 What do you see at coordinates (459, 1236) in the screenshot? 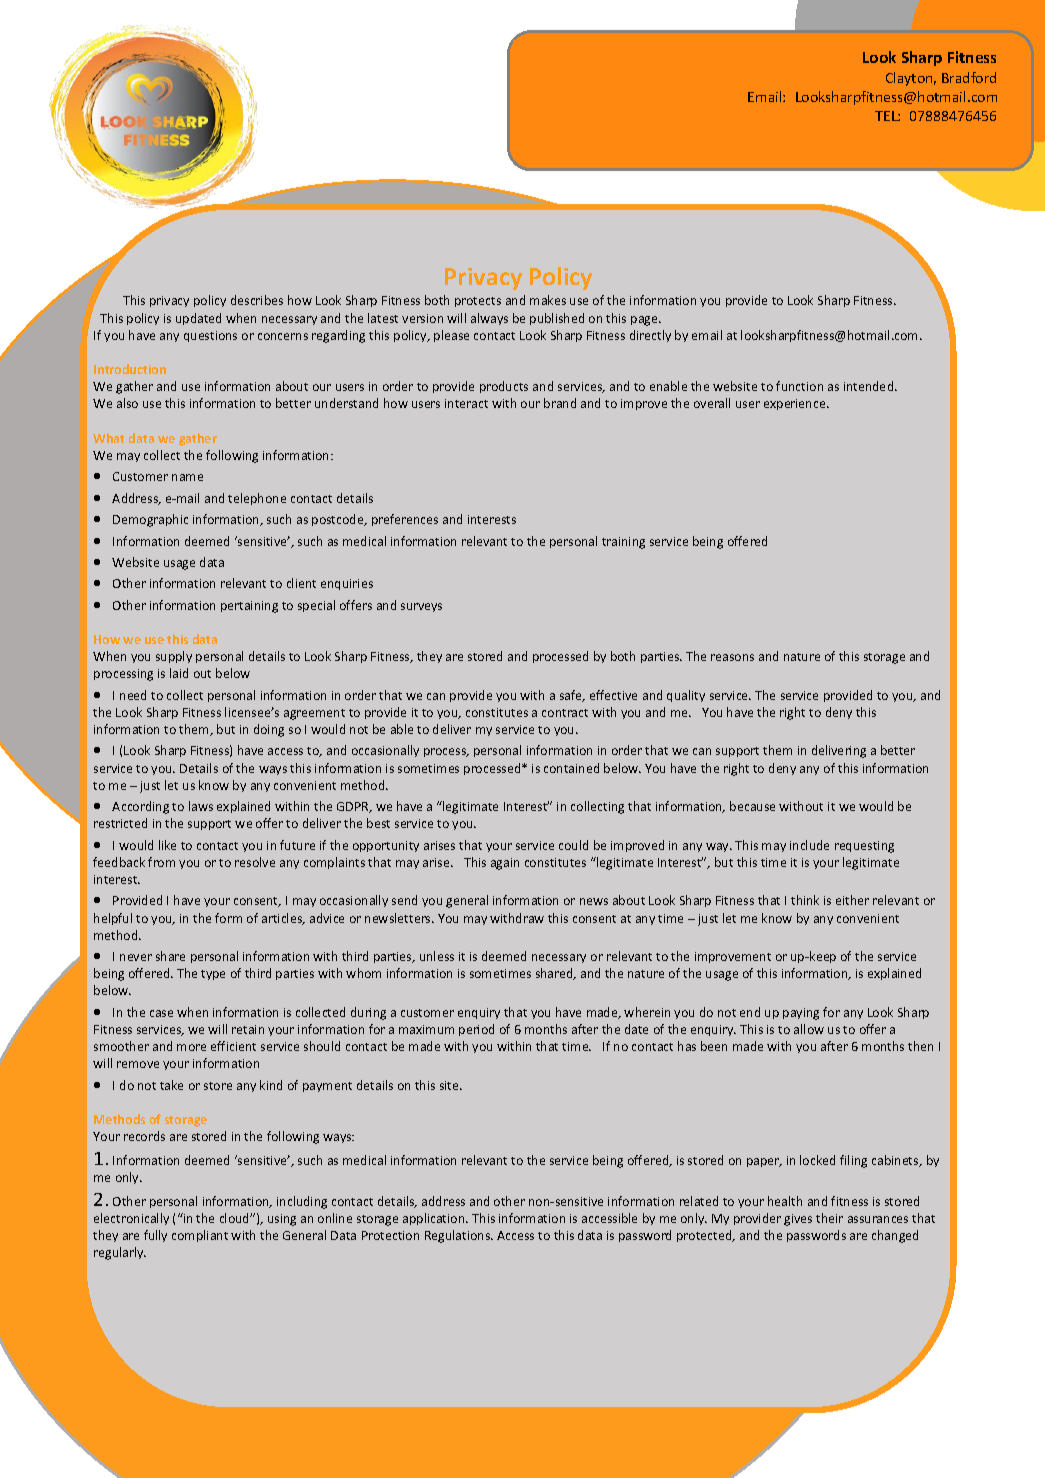
I see `Regulations` at bounding box center [459, 1236].
